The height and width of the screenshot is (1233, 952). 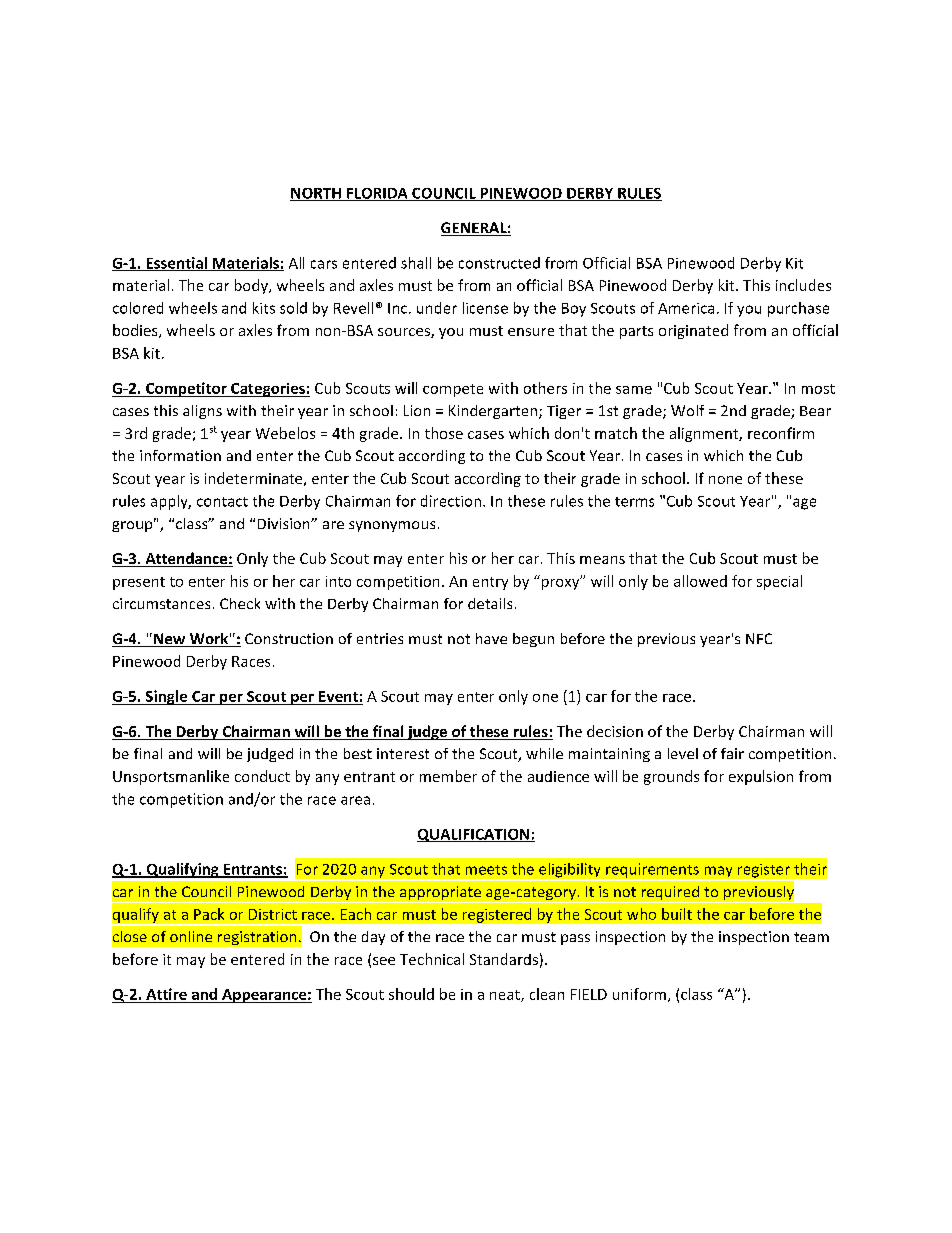 I want to click on includes, so click(x=803, y=285).
